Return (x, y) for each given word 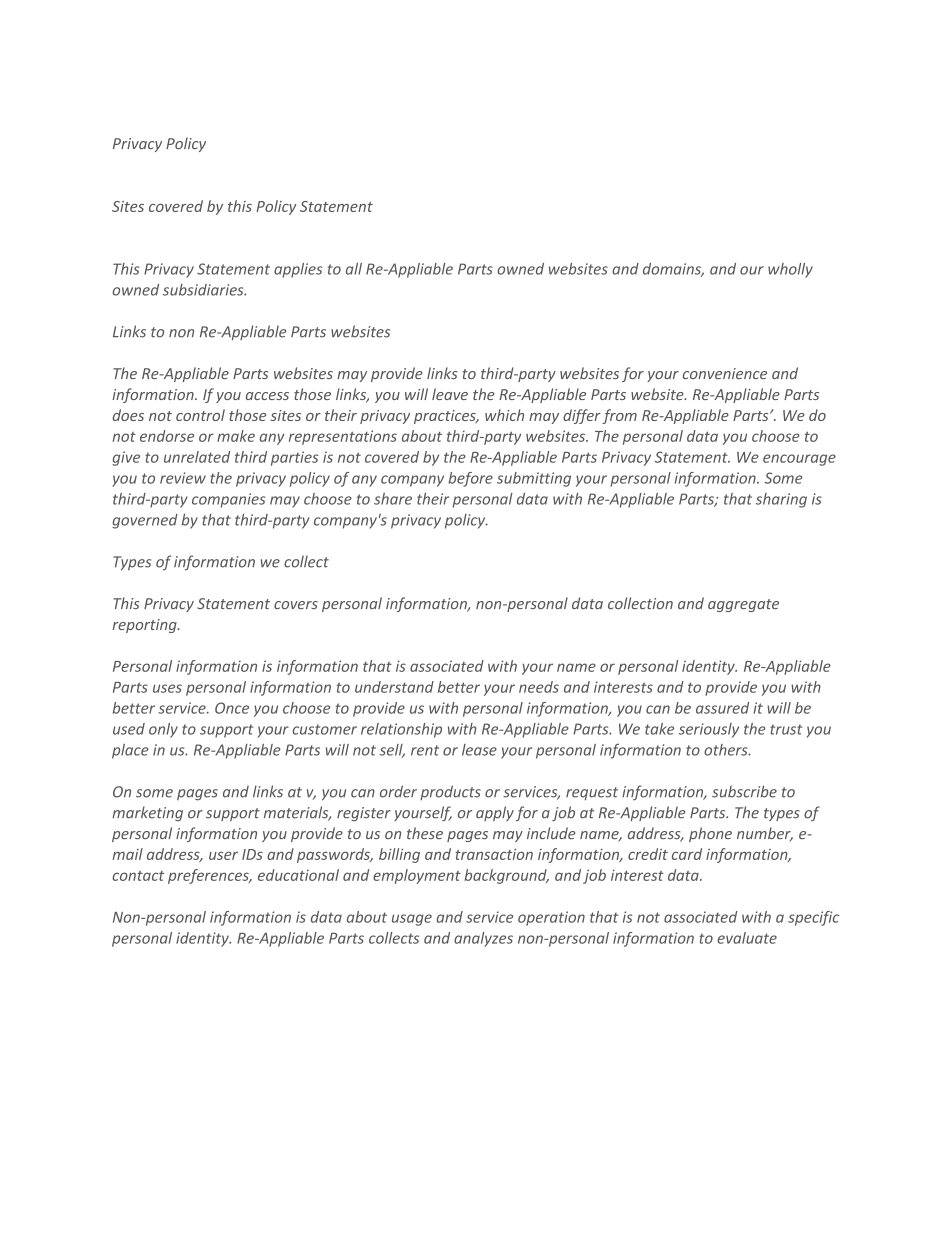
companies (229, 500)
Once (232, 708)
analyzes (483, 939)
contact (138, 876)
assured (722, 708)
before (470, 479)
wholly (790, 270)
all (354, 269)
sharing (781, 500)
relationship (401, 730)
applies (298, 270)
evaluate (747, 938)
